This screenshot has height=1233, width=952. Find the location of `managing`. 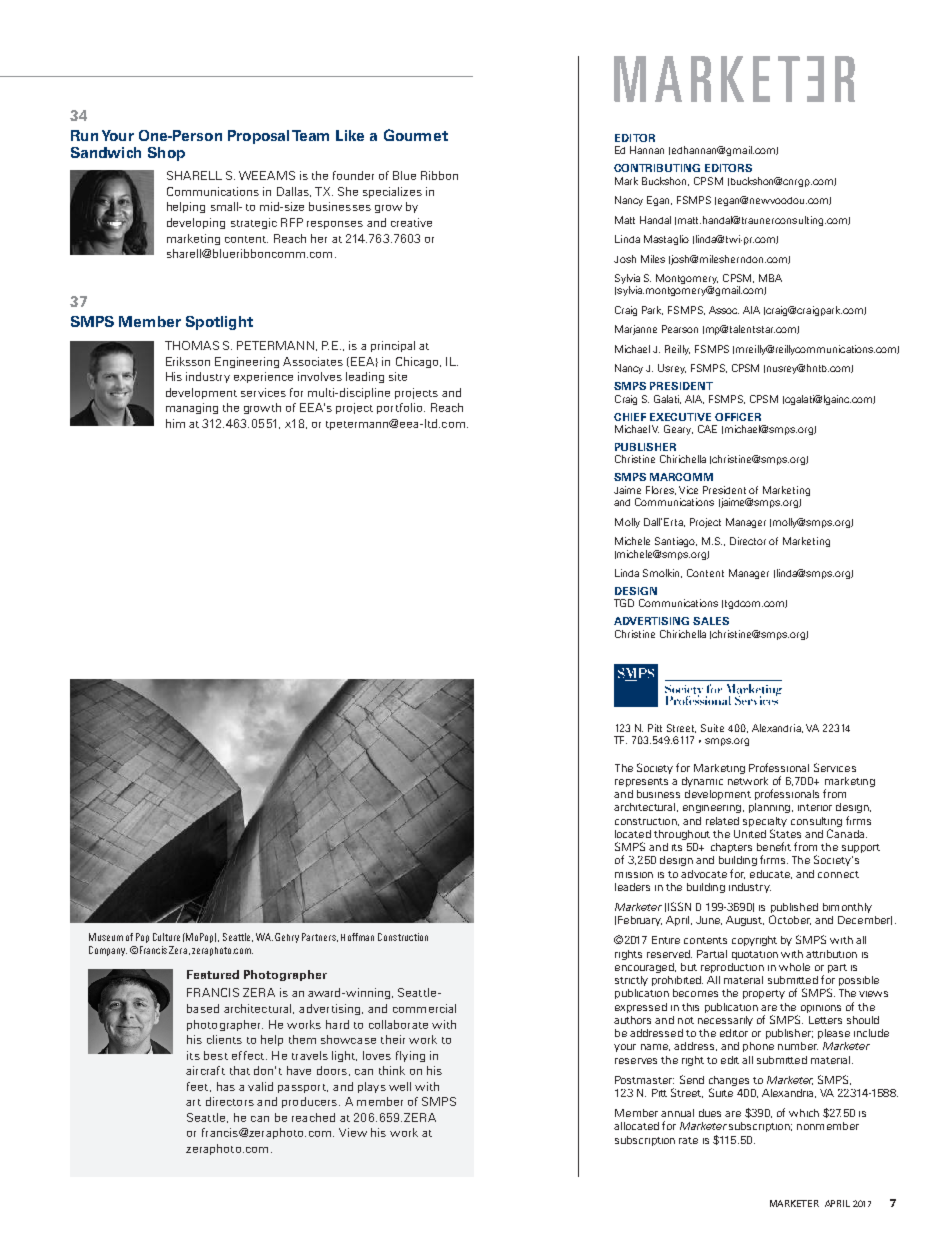

managing is located at coordinates (192, 408).
